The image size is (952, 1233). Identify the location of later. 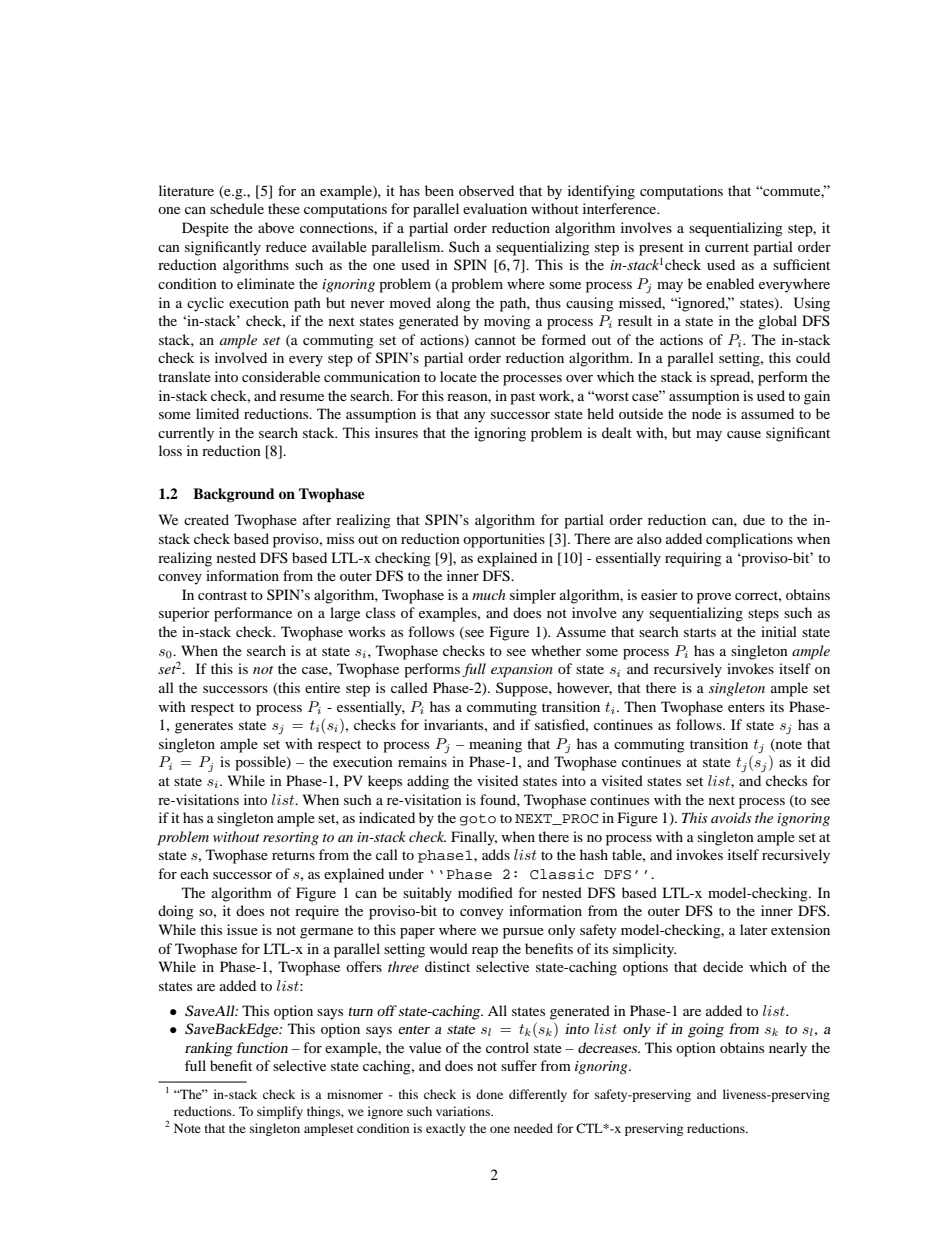
(754, 929).
